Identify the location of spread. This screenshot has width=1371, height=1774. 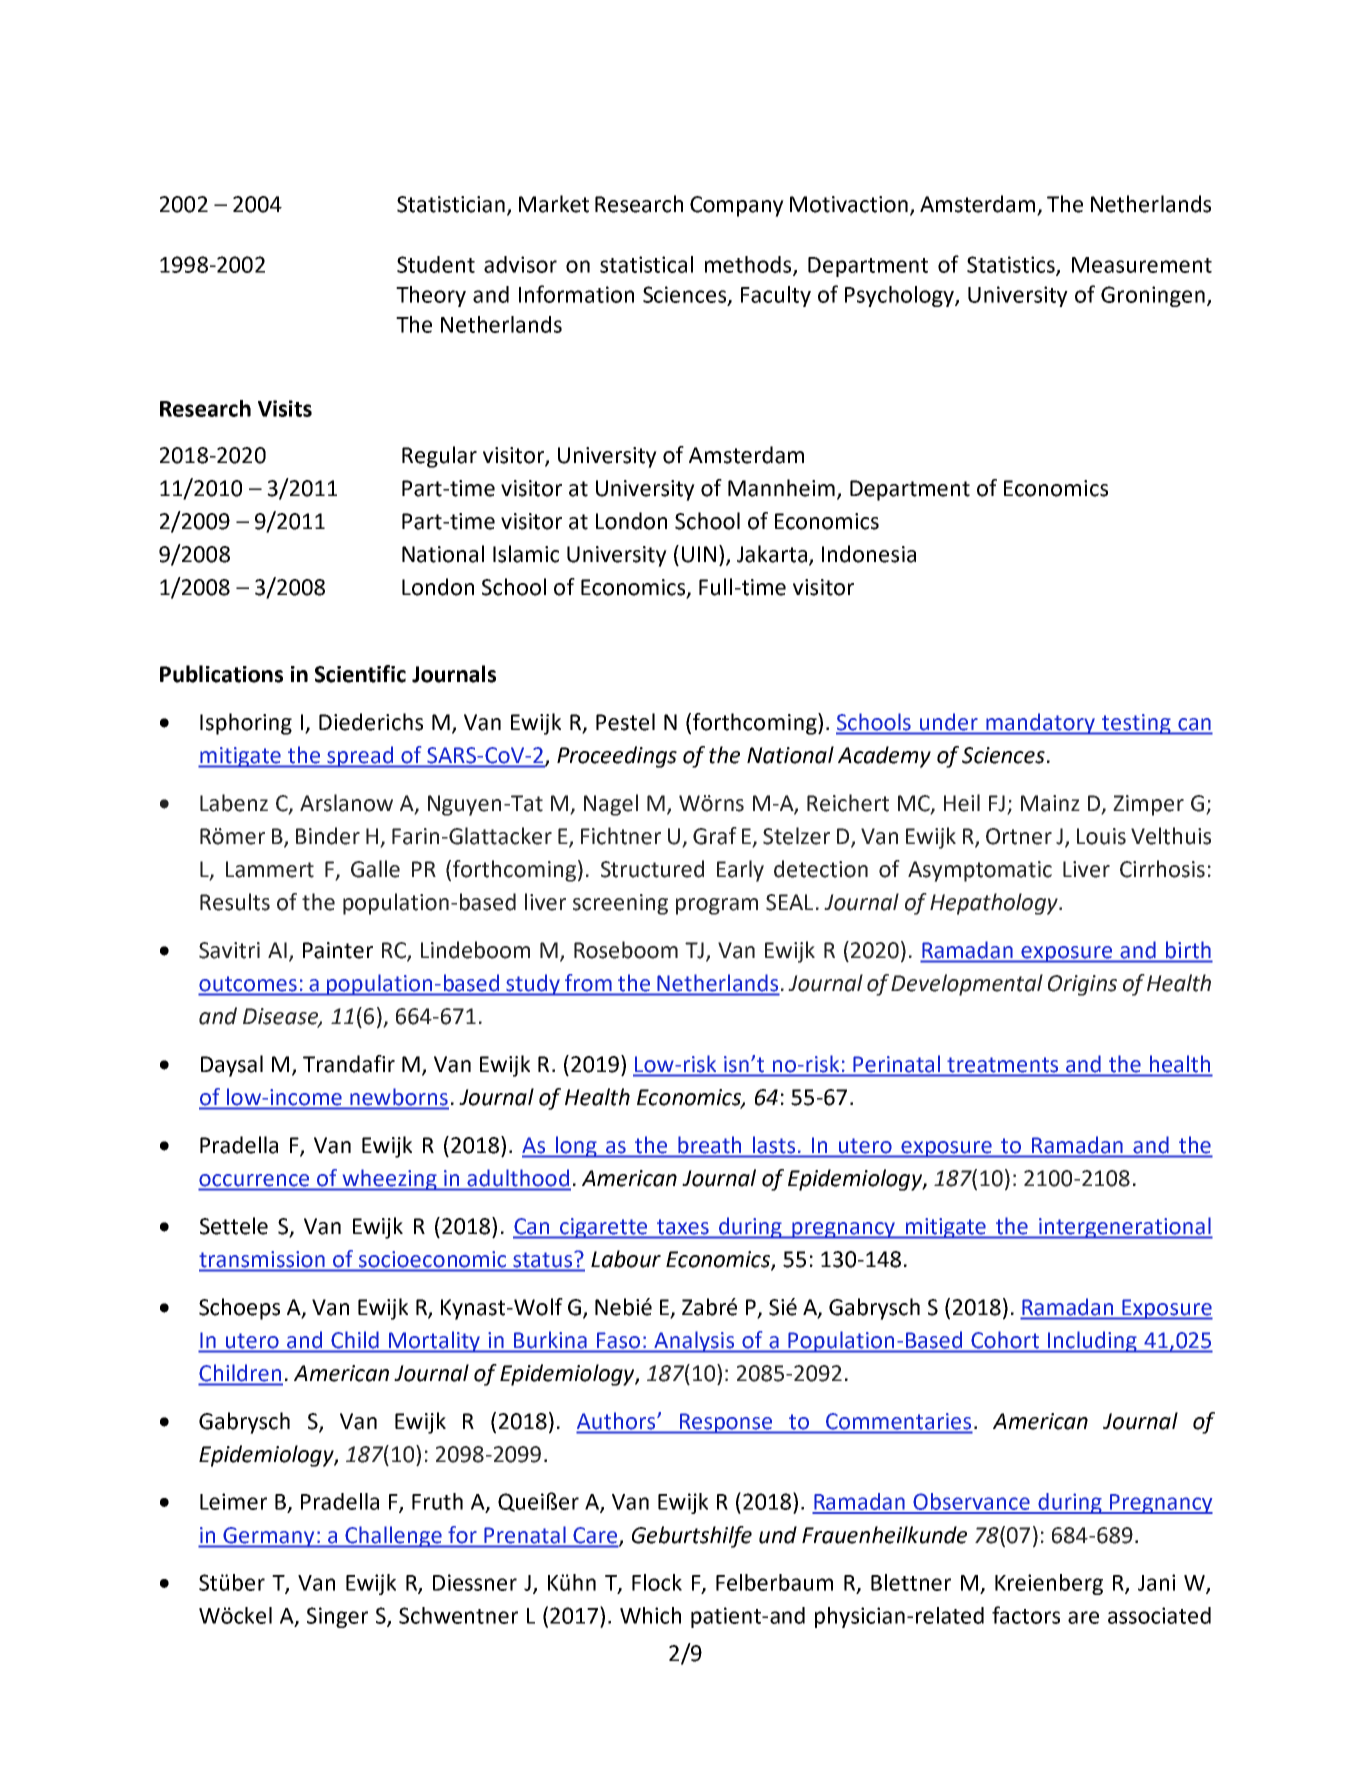
(360, 757).
